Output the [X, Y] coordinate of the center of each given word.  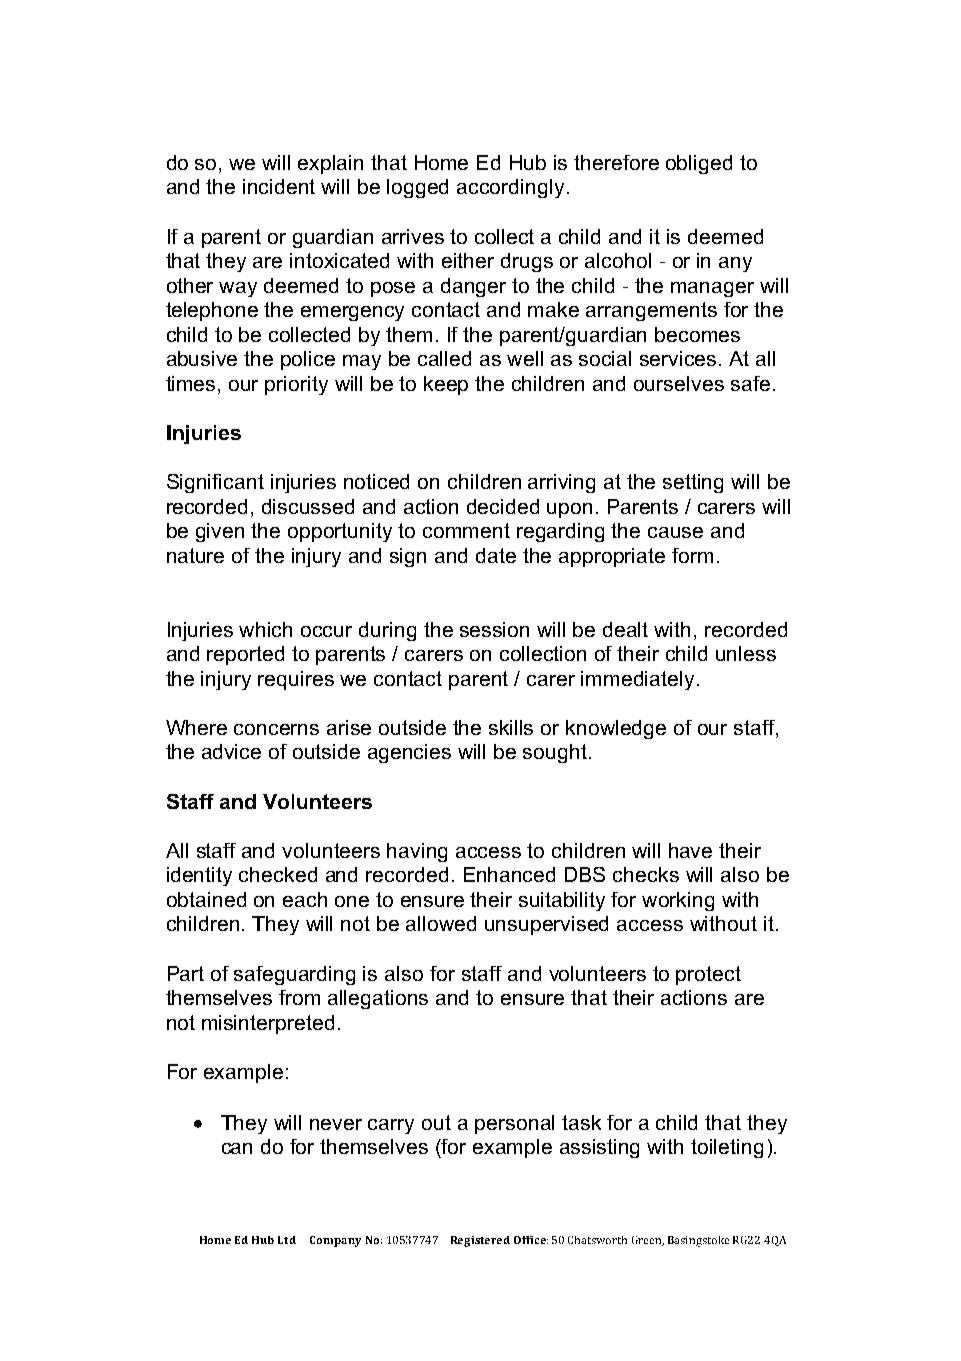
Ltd [287, 1240]
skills [511, 727]
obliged [699, 164]
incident [279, 186]
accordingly [510, 188]
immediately [637, 680]
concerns [276, 729]
